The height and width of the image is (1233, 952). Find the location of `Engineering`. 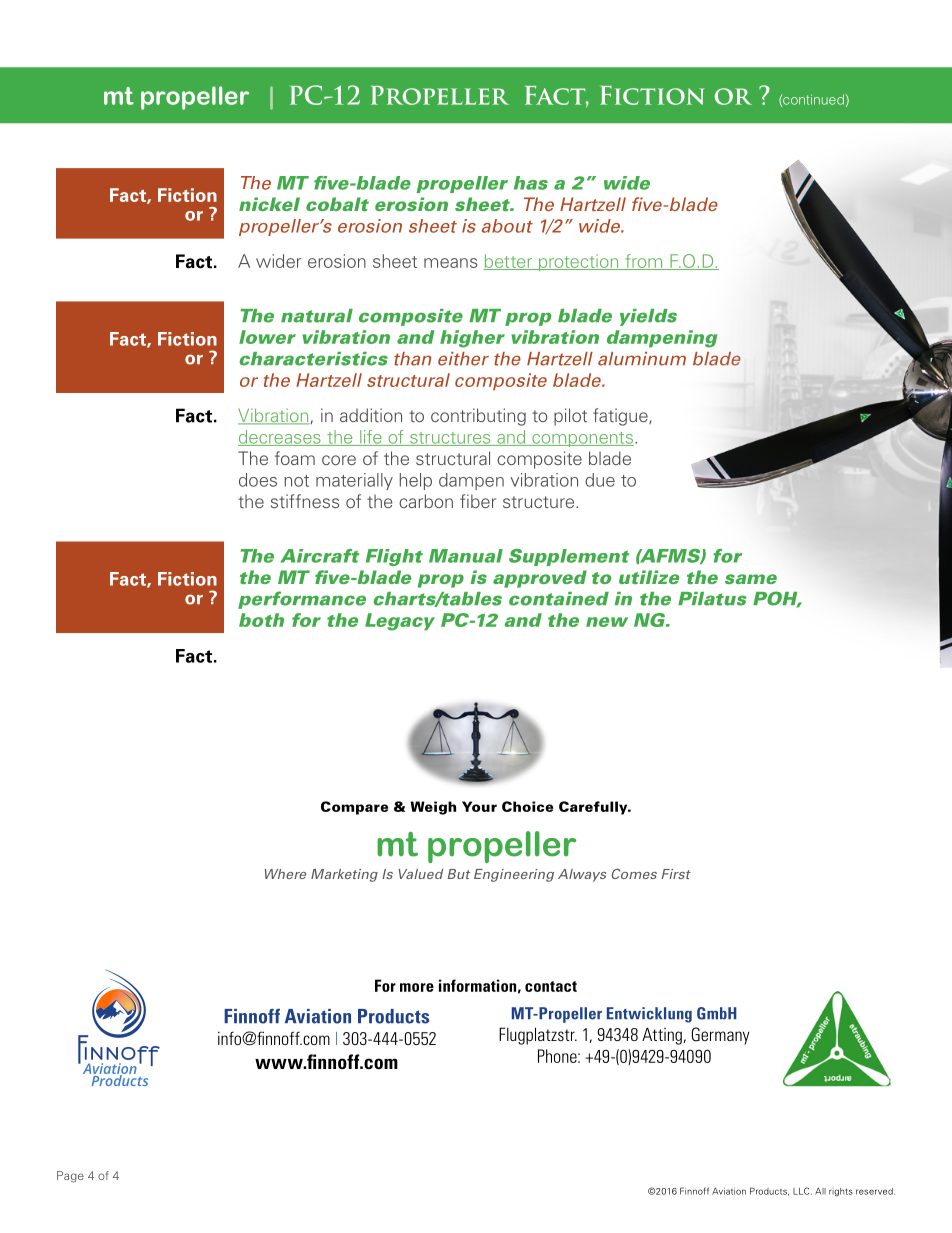

Engineering is located at coordinates (514, 875).
